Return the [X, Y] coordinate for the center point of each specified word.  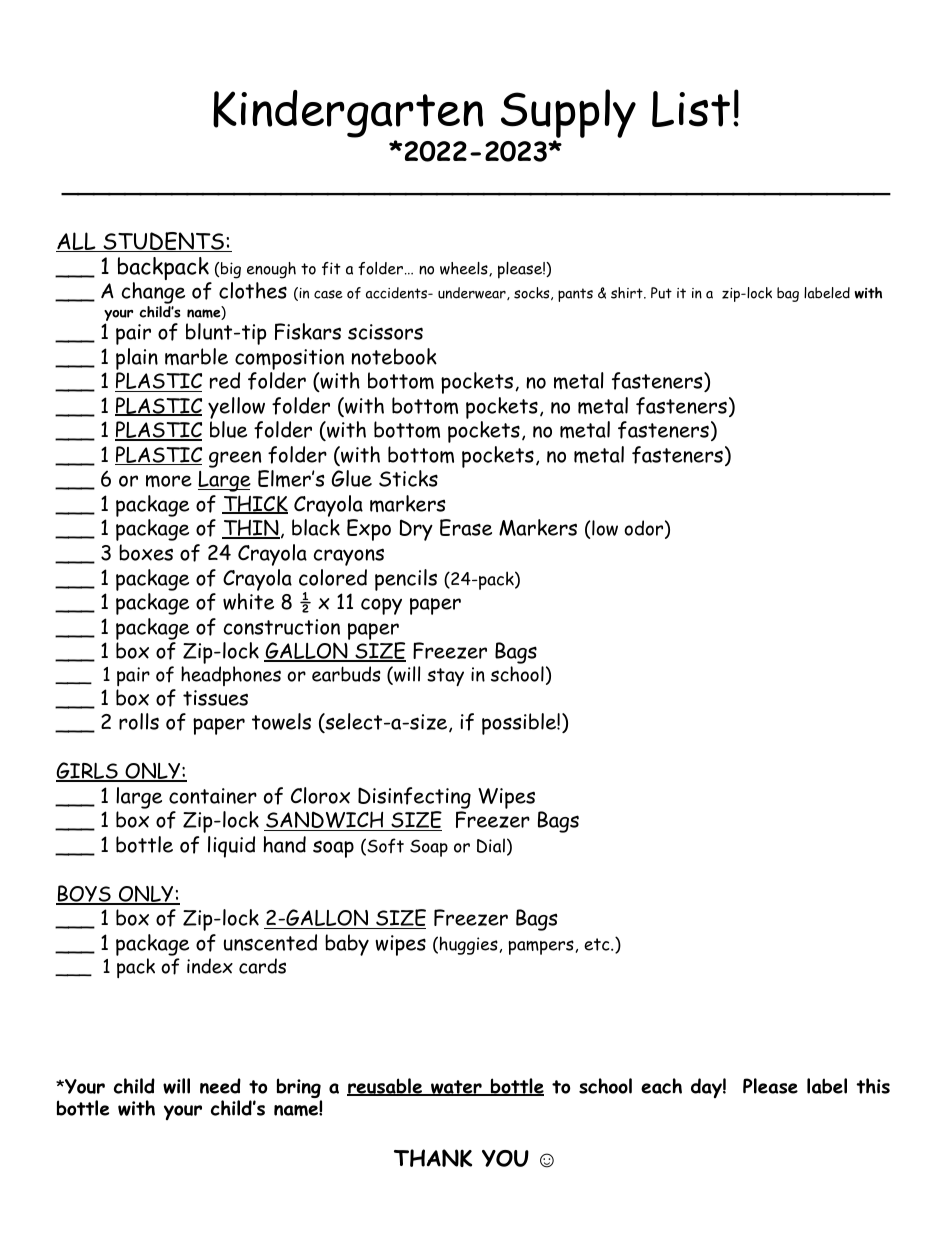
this [873, 1086]
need [220, 1086]
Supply [568, 115]
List [691, 109]
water [456, 1088]
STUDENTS [163, 242]
